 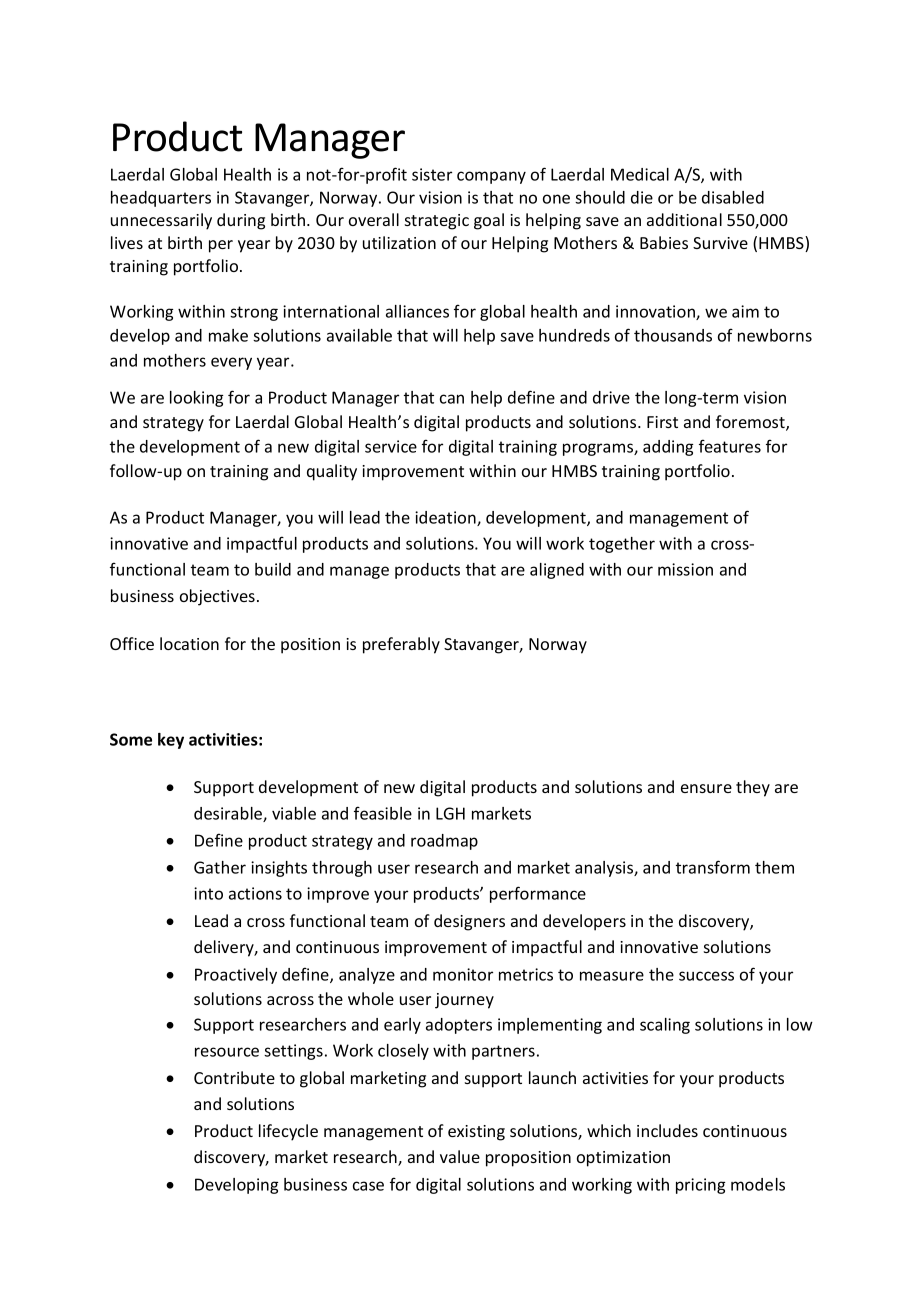 I want to click on location, so click(x=189, y=643).
